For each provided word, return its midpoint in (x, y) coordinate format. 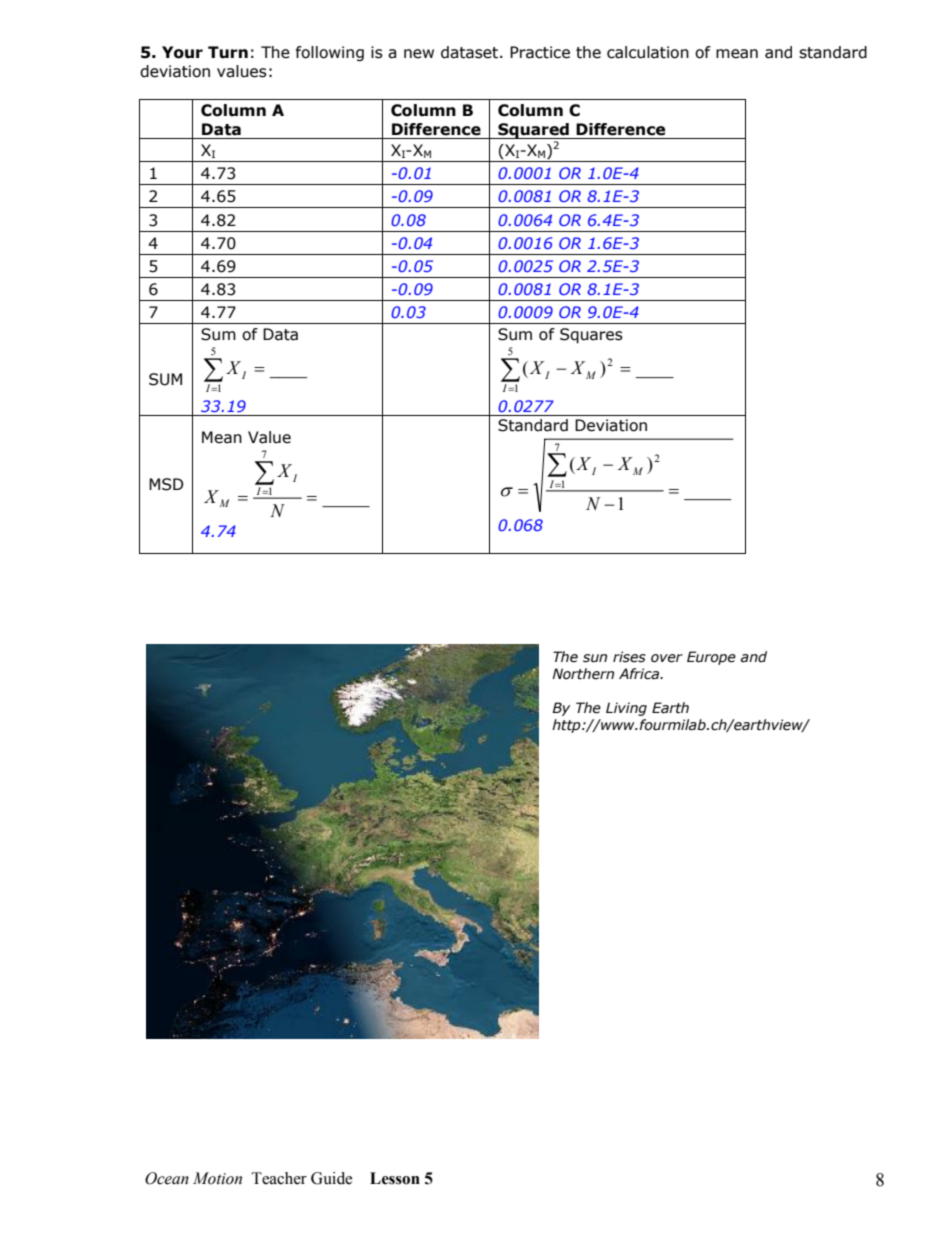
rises (629, 657)
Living (626, 709)
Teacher (279, 1178)
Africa (640, 674)
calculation (648, 52)
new (419, 54)
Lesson (395, 1178)
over (667, 658)
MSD (166, 484)
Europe (711, 658)
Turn (228, 52)
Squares (591, 335)
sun (595, 658)
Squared (533, 131)
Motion (217, 1178)
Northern (583, 674)
